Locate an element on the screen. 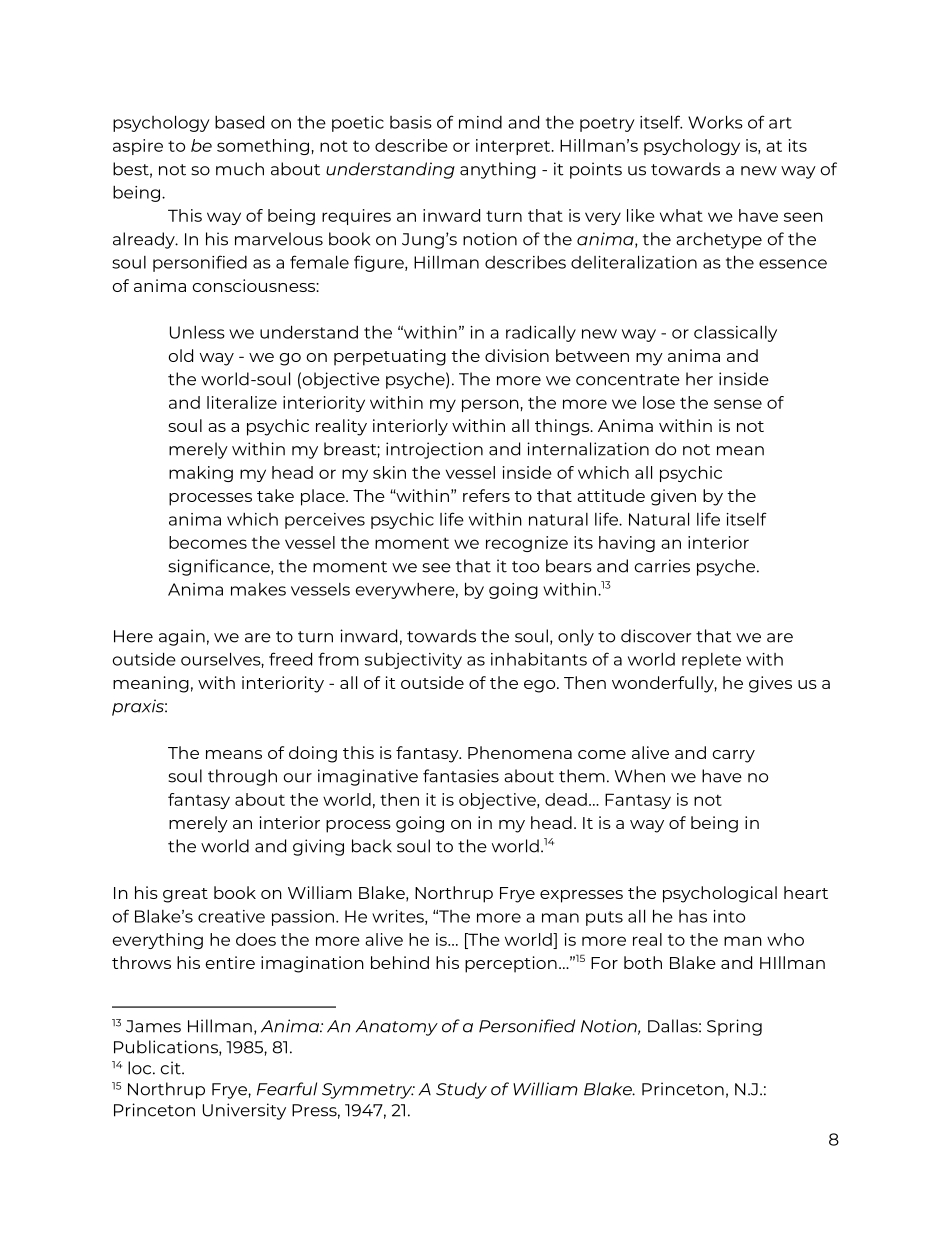 The width and height of the screenshot is (952, 1233). University is located at coordinates (244, 1111).
